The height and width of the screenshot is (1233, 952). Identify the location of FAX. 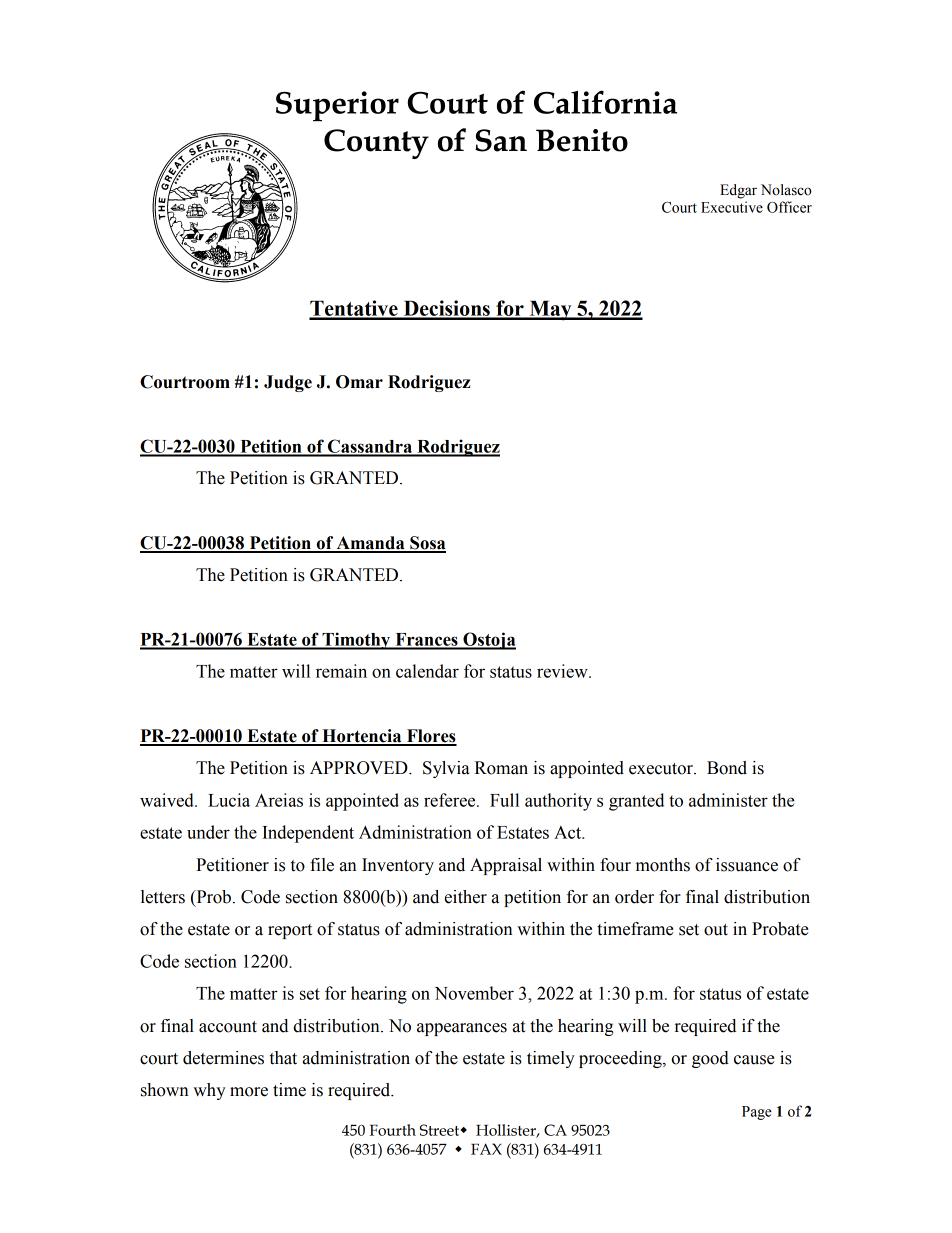
(486, 1149).
